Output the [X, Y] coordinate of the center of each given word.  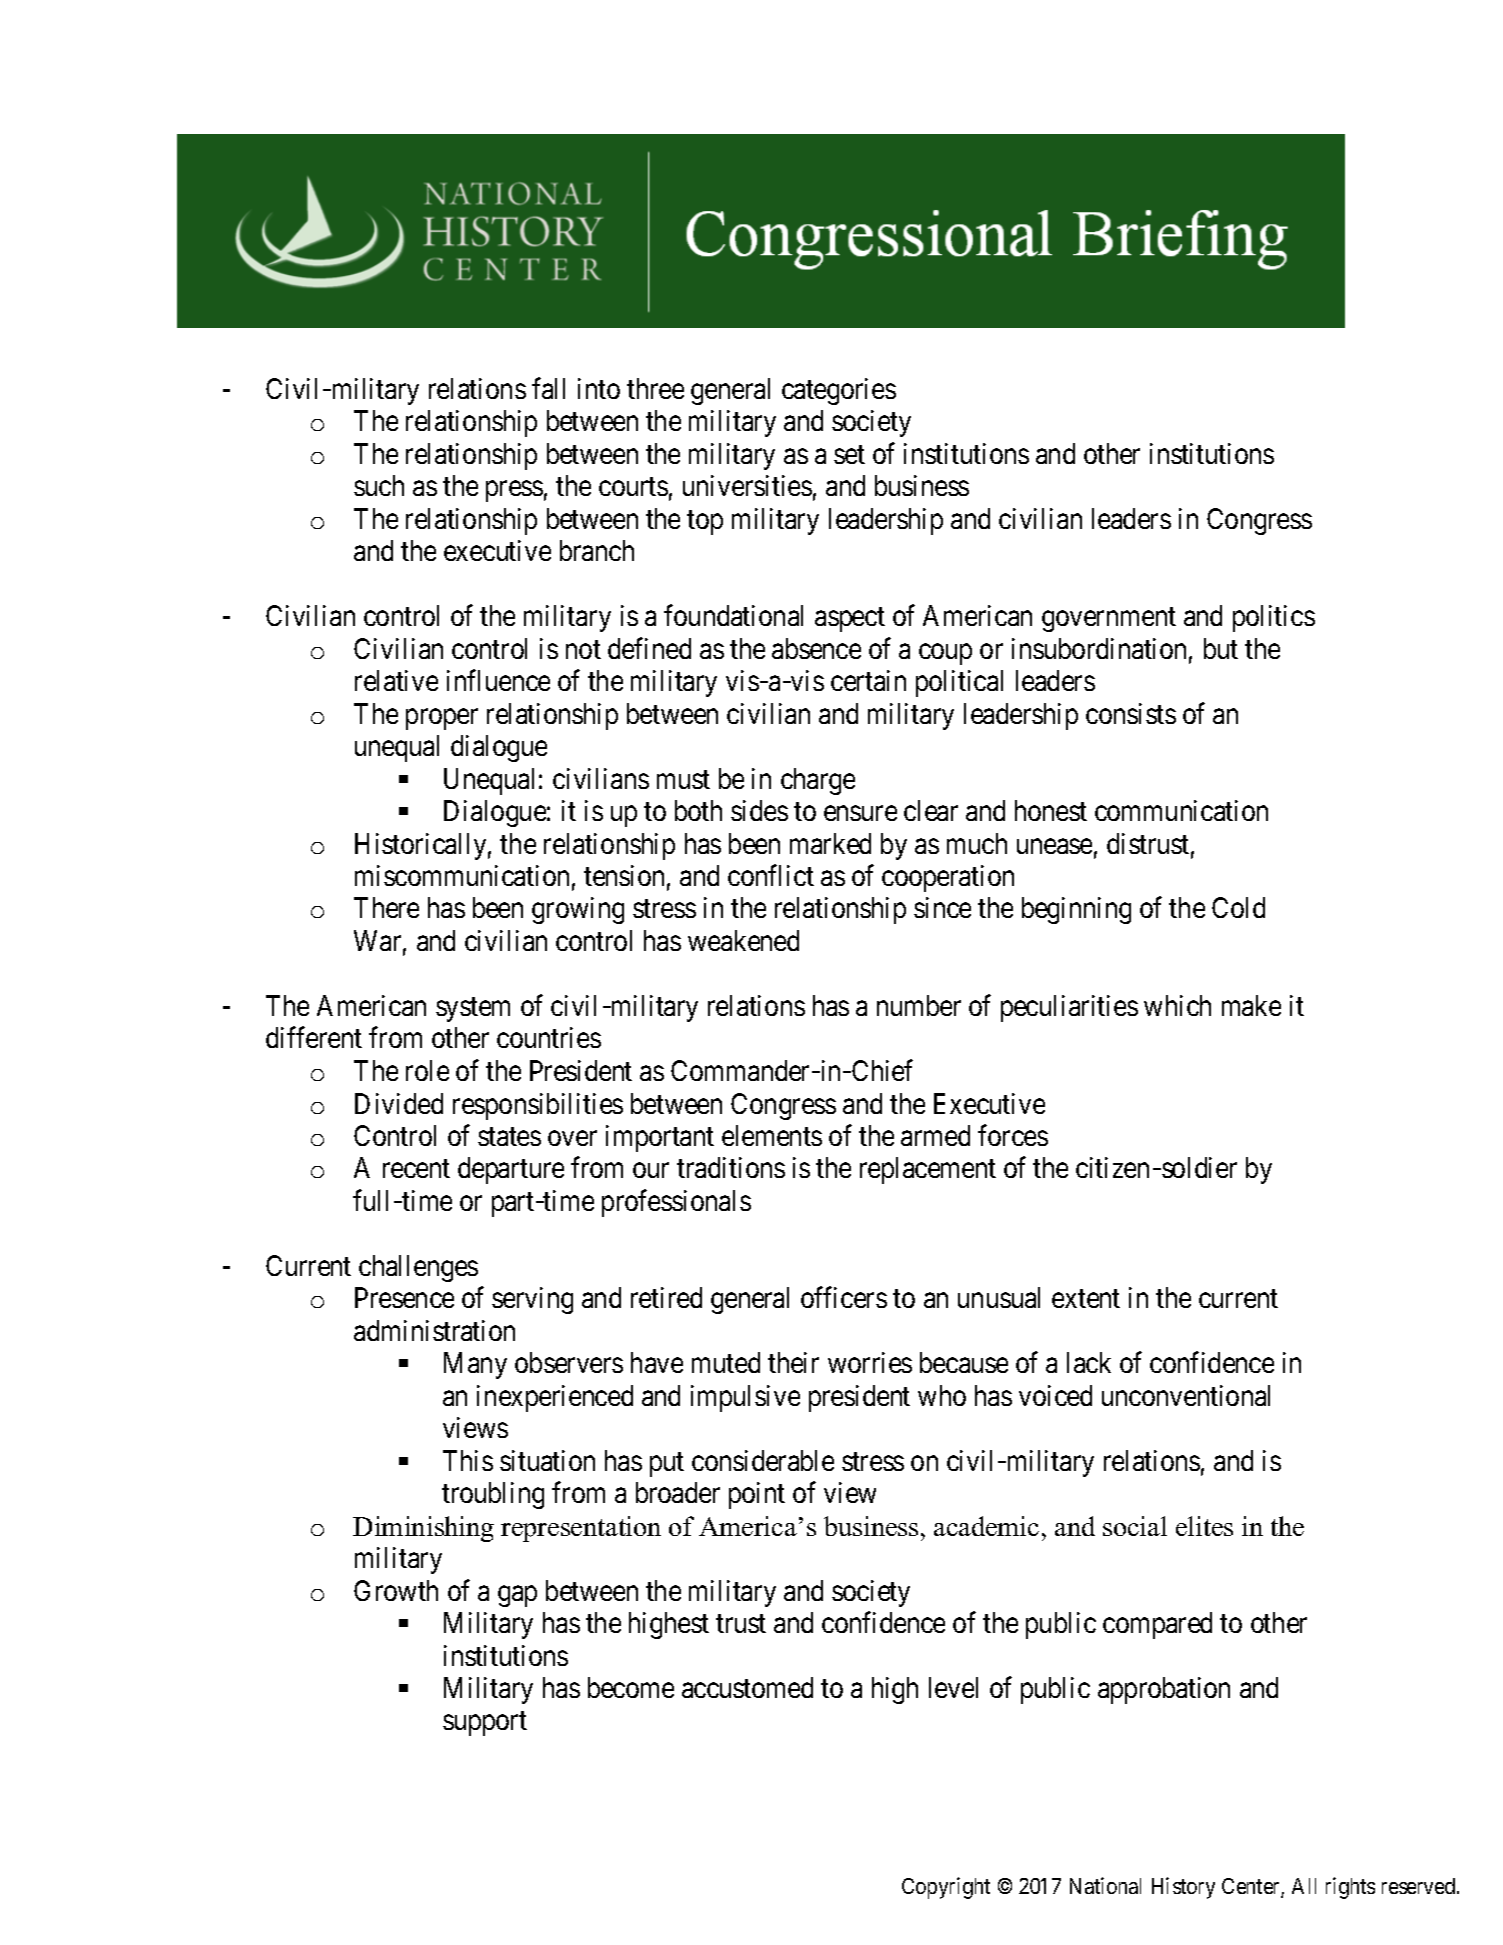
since [942, 907]
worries [870, 1362]
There [386, 907]
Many [475, 1366]
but [1221, 648]
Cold [1238, 907]
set [849, 455]
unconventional [1186, 1395]
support [485, 1724]
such [379, 485]
